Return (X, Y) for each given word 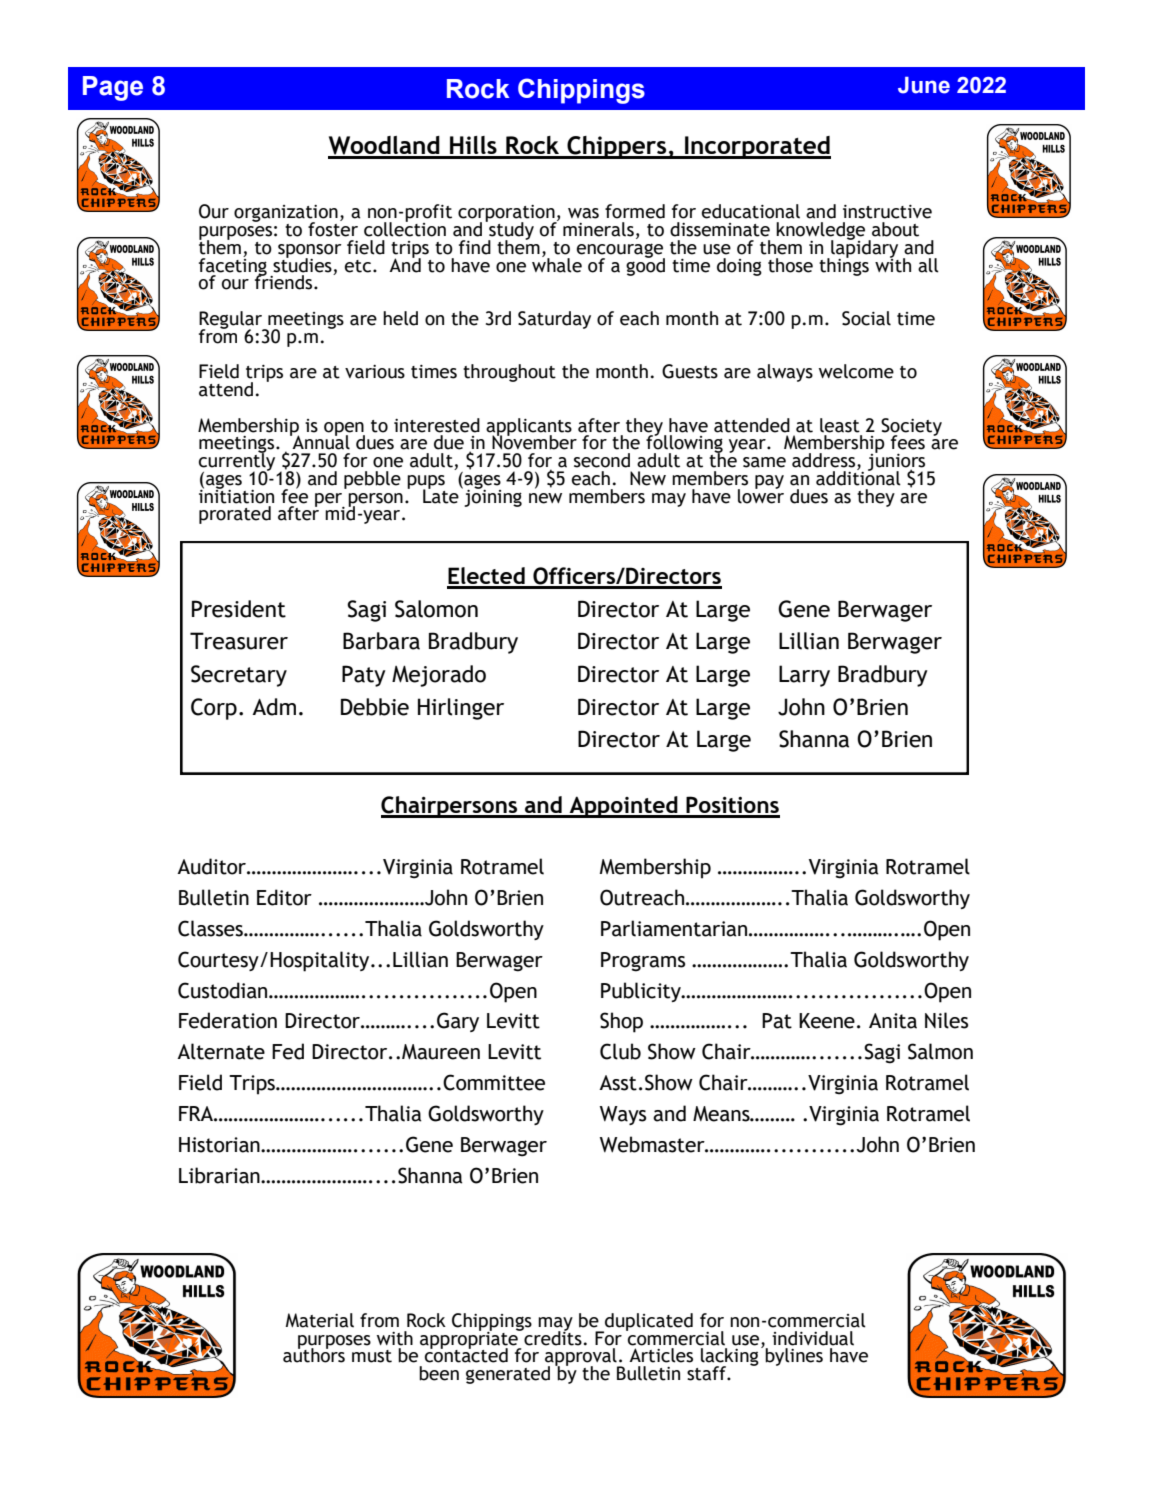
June (924, 85)
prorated (235, 515)
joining (493, 496)
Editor (284, 897)
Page (113, 88)
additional (858, 477)
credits (552, 1337)
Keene (827, 1021)
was (583, 213)
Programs (643, 962)
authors (314, 1354)
